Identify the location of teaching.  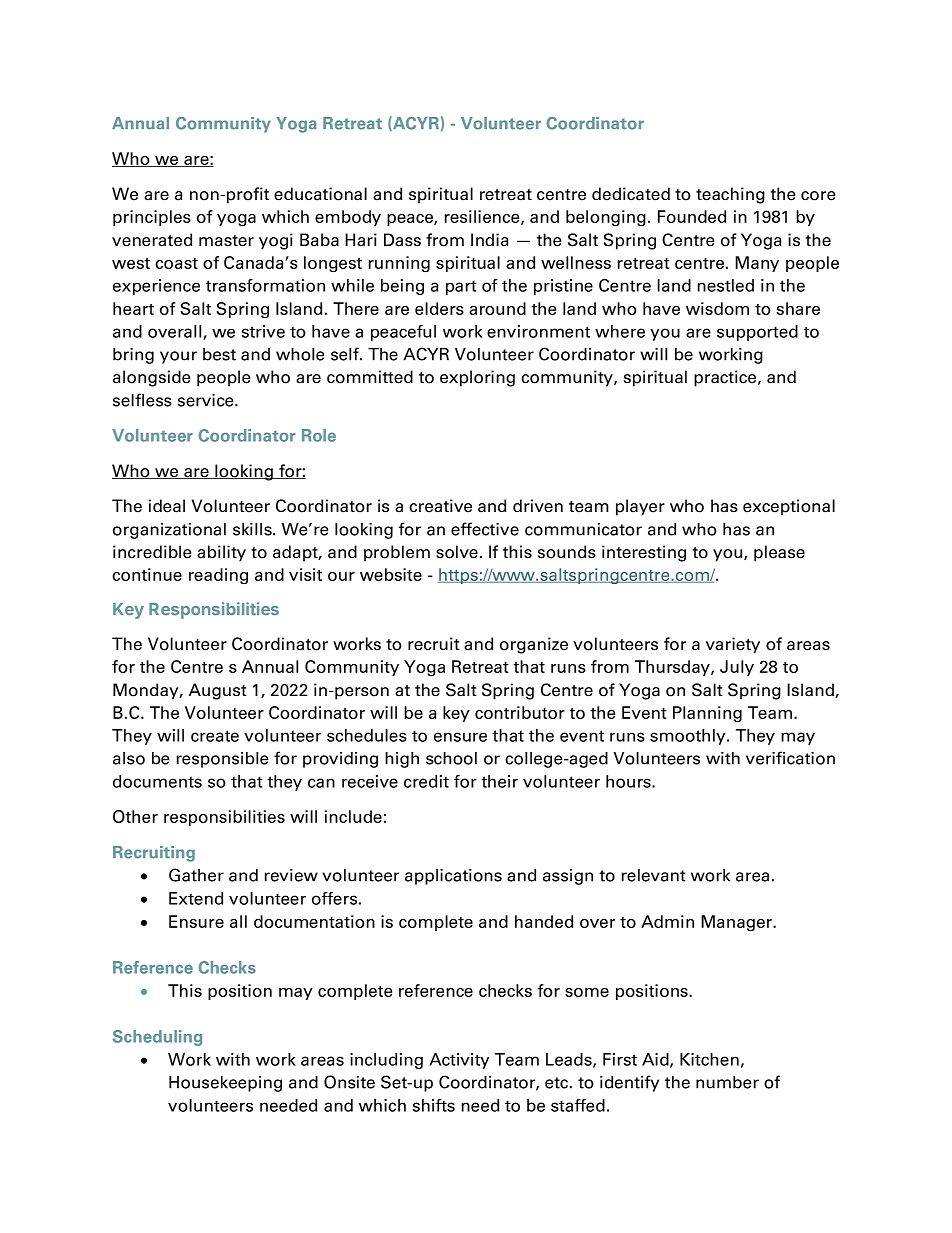
(730, 195).
